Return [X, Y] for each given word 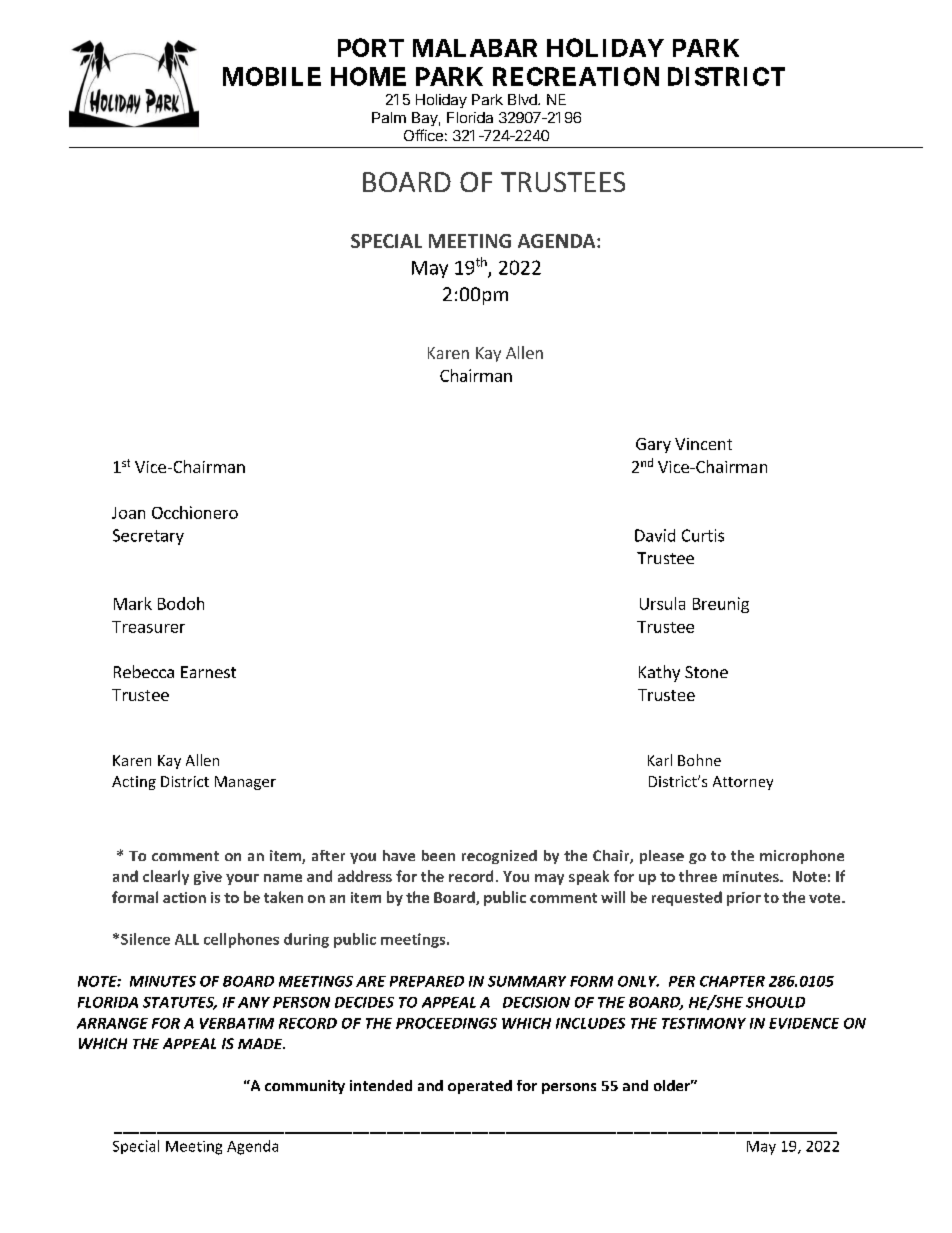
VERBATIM [237, 1023]
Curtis [703, 535]
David [655, 535]
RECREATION [576, 76]
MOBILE [272, 76]
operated [480, 1087]
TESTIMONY [704, 1023]
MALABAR [475, 48]
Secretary [148, 537]
